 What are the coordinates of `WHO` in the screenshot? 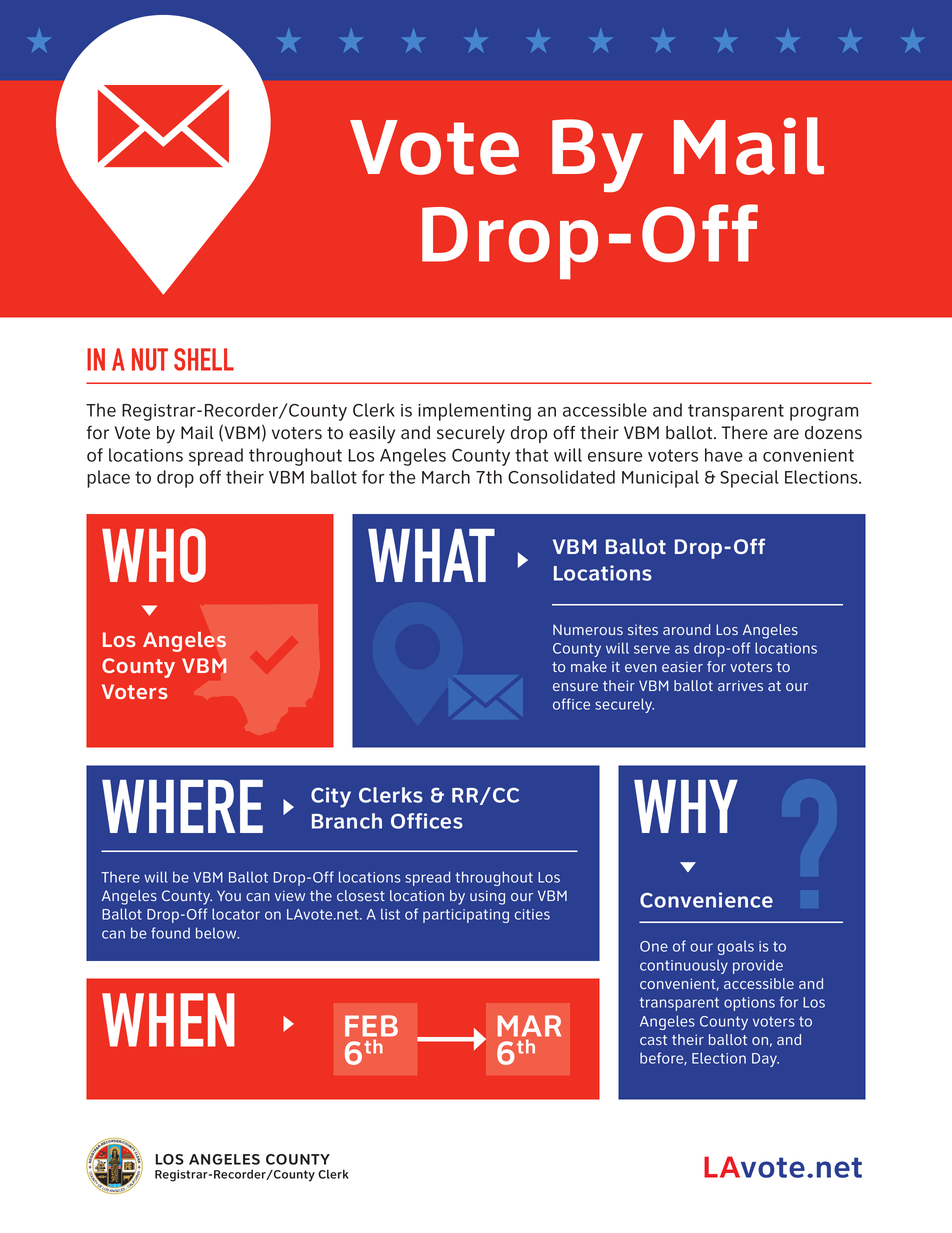 It's located at (154, 555).
